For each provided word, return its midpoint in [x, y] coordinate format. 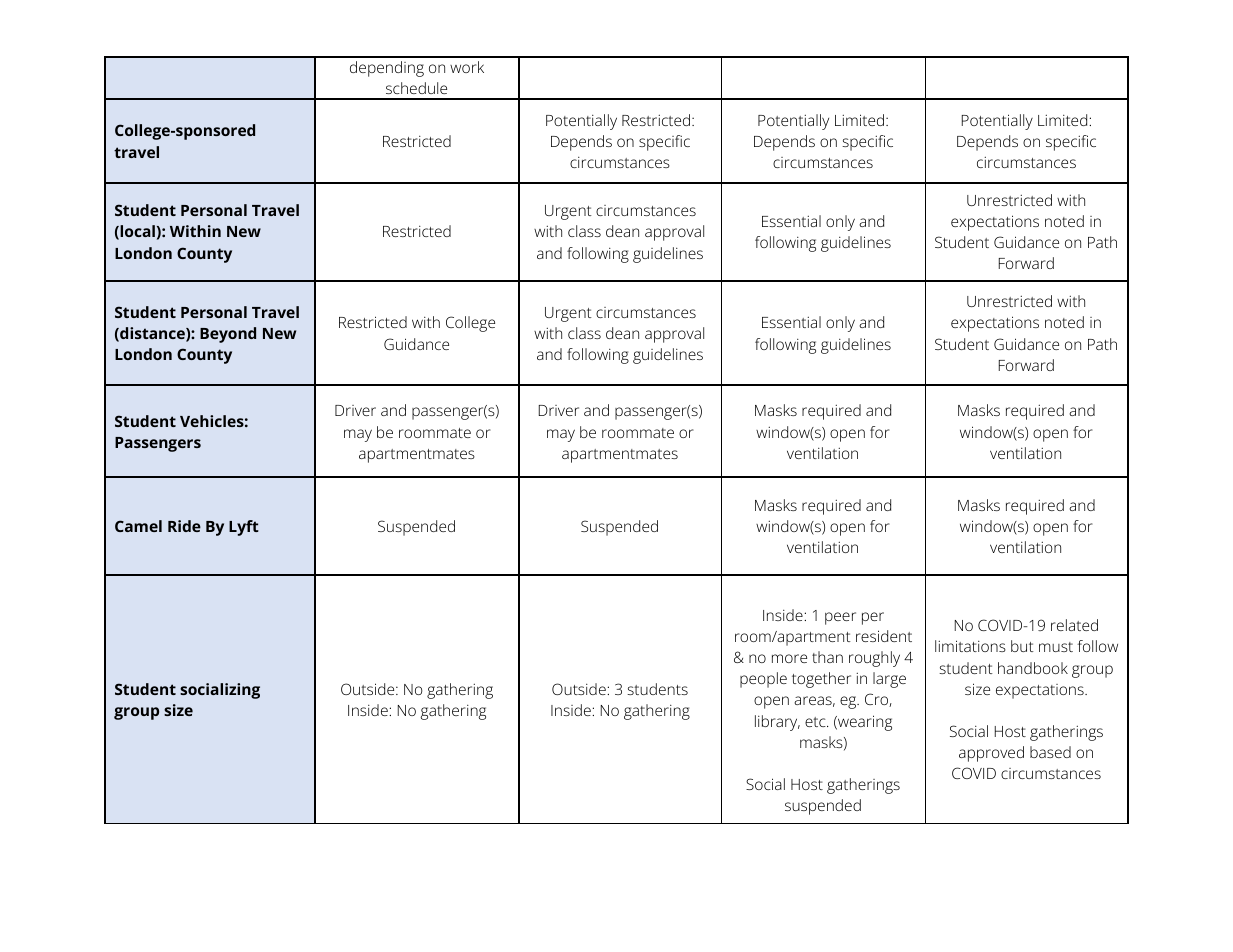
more [789, 658]
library [777, 723]
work [467, 67]
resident [884, 636]
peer [840, 618]
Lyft [244, 528]
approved [991, 754]
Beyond [228, 335]
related [1074, 625]
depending [387, 69]
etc [816, 722]
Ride [184, 526]
